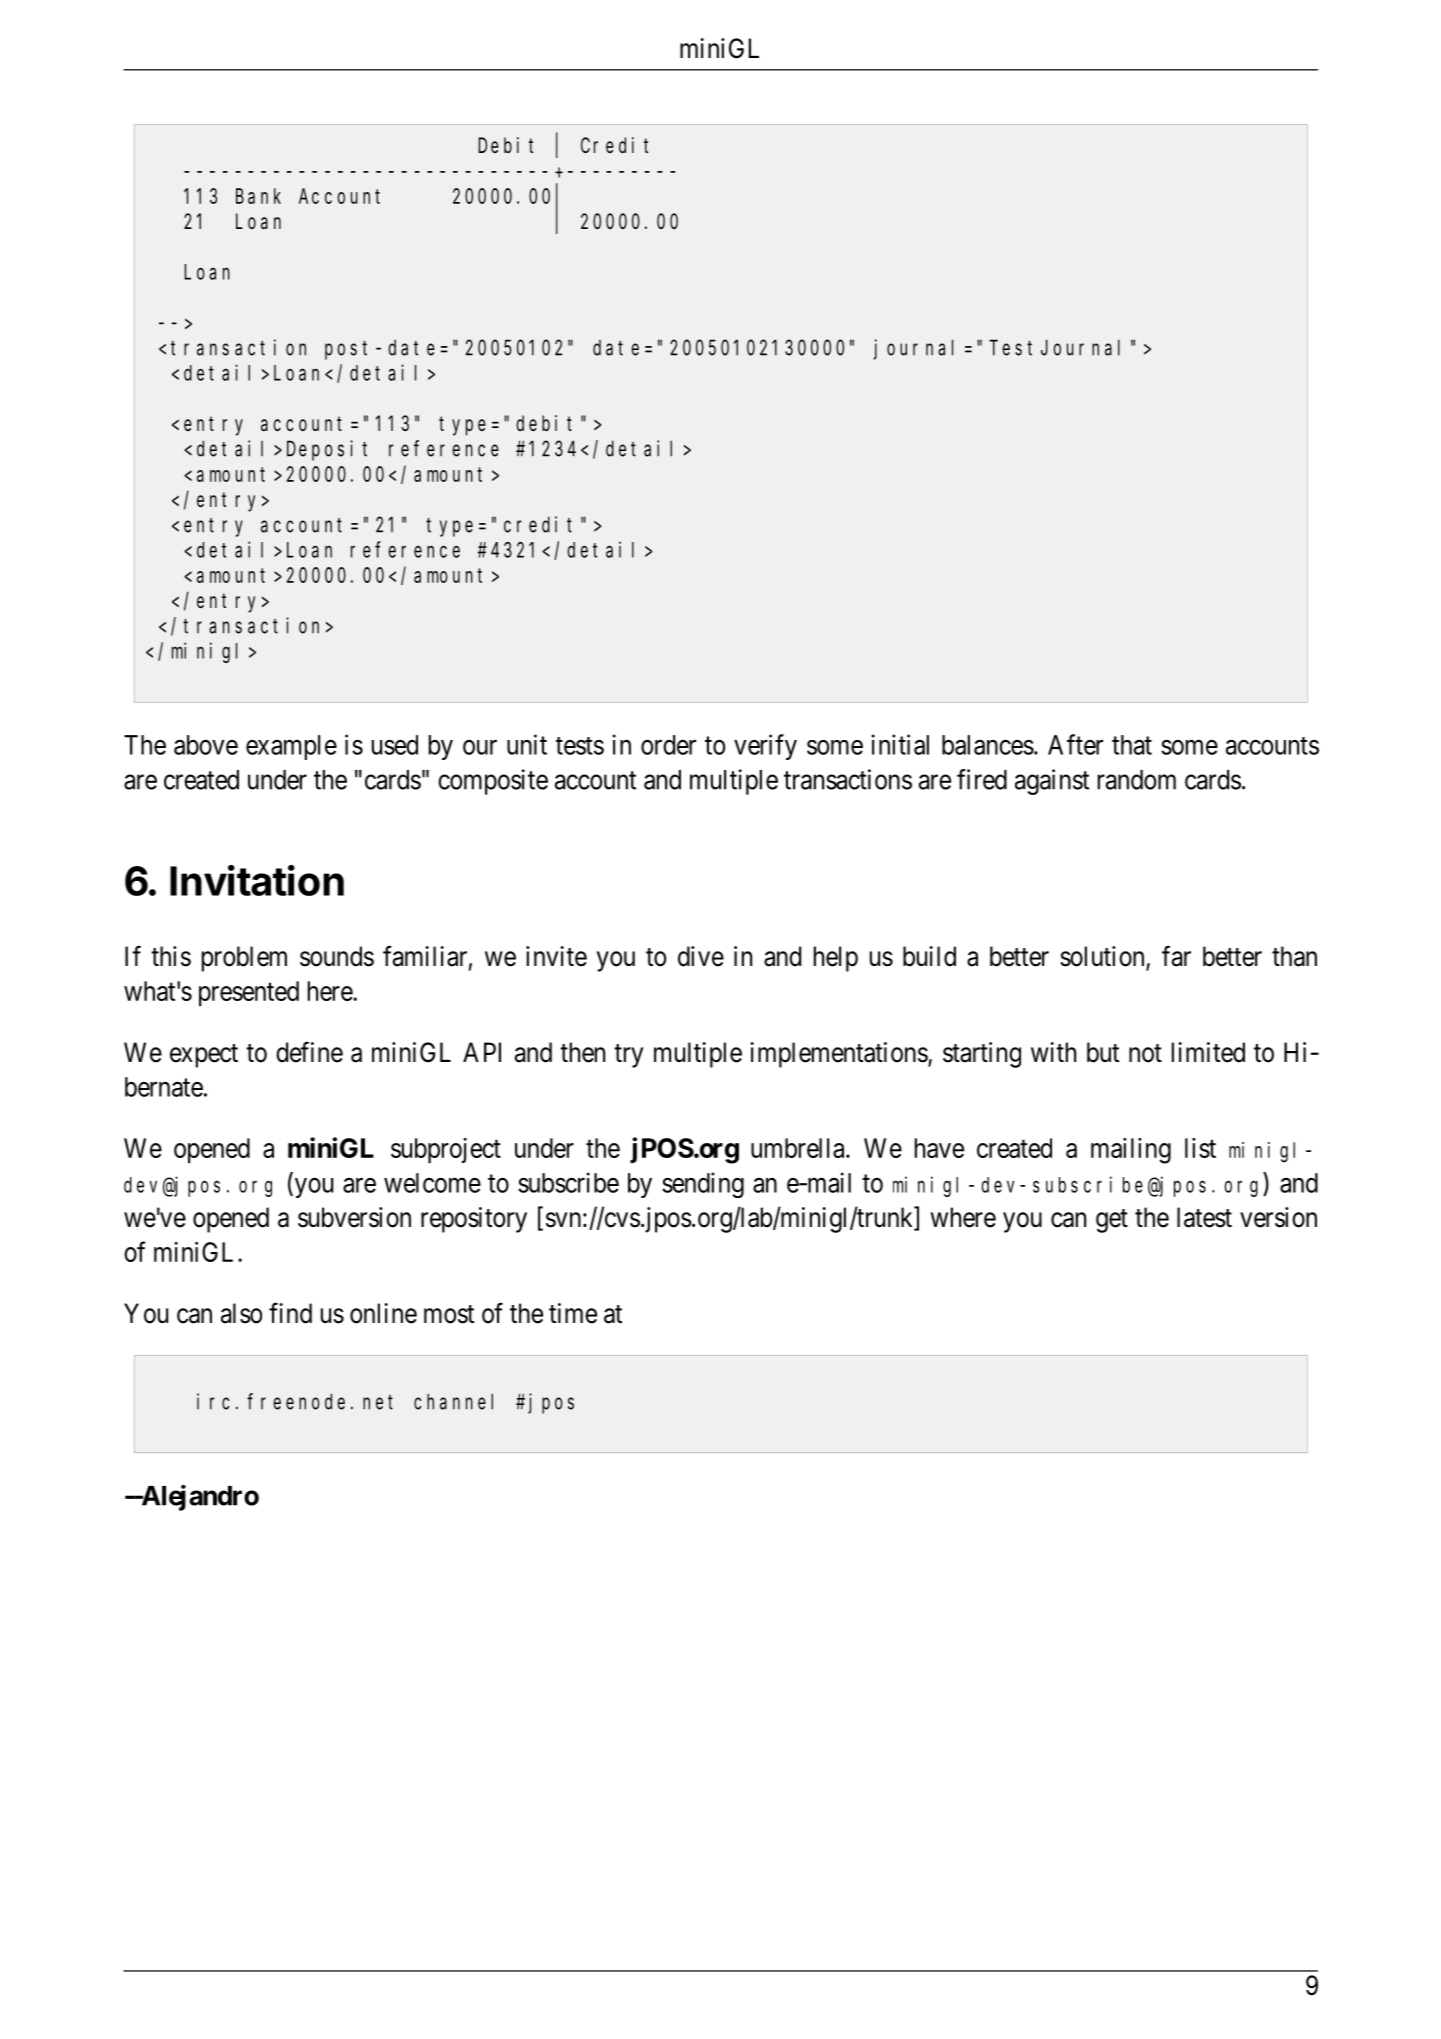  I want to click on dive, so click(701, 956).
